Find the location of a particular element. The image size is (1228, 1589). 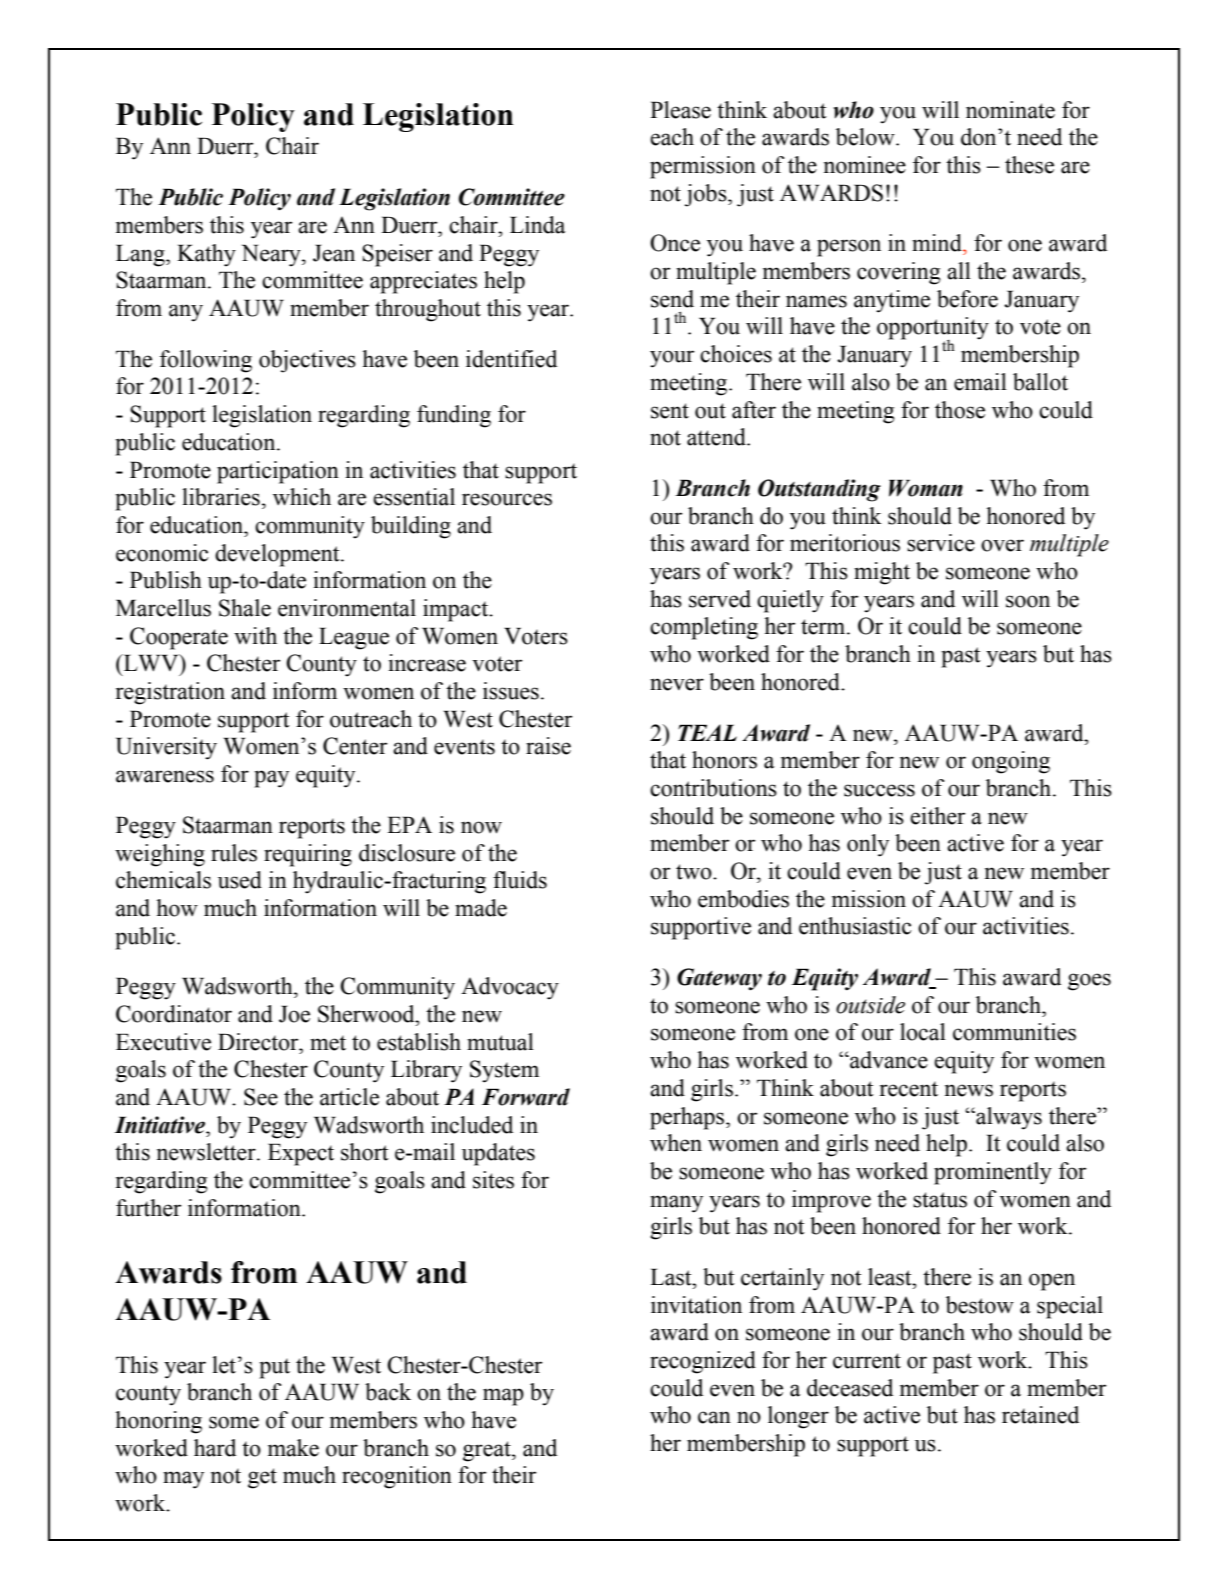

Please is located at coordinates (680, 110).
